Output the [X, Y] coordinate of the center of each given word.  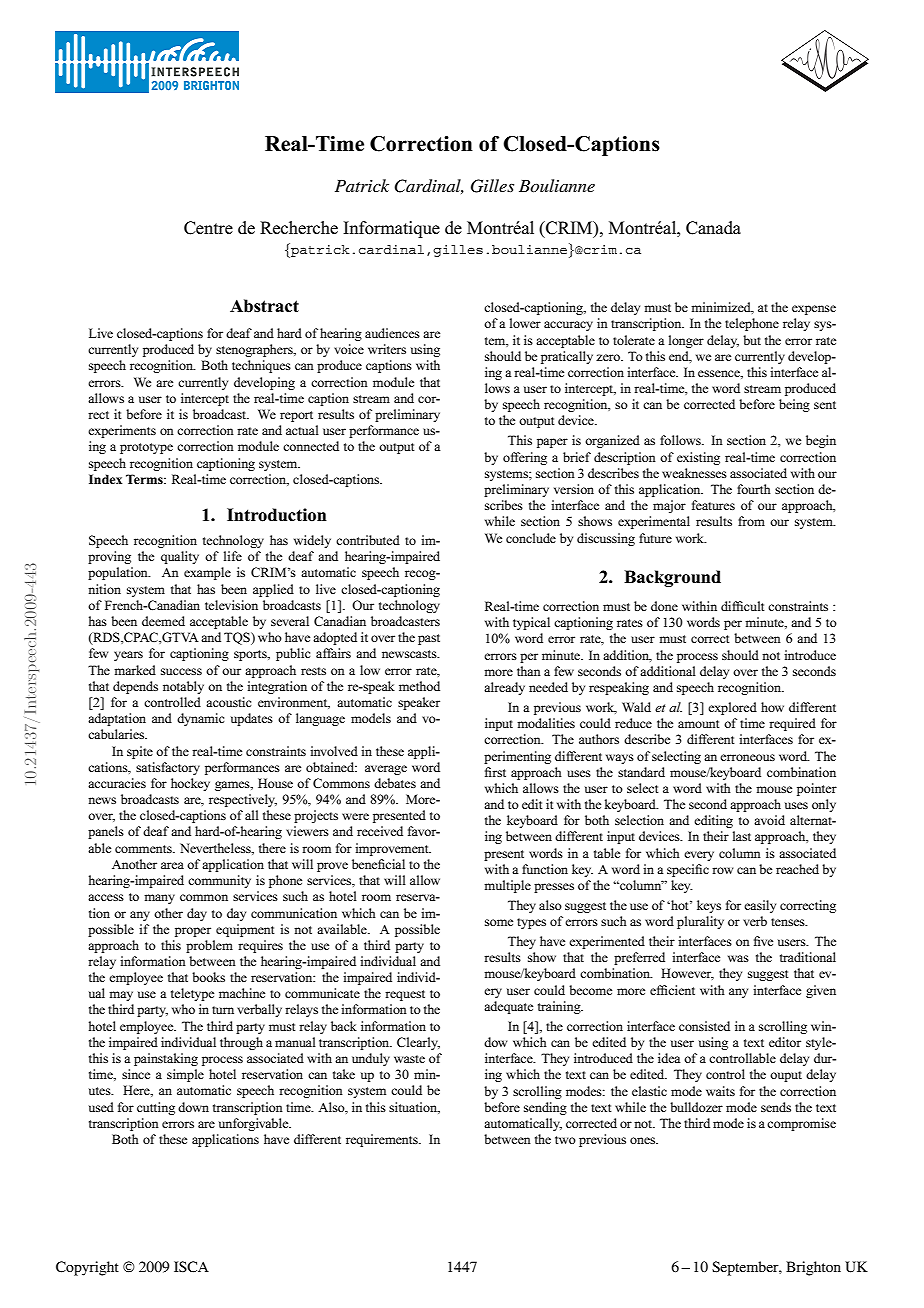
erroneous [747, 757]
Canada [713, 228]
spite [140, 752]
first [495, 772]
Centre [208, 228]
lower [525, 323]
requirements [383, 1140]
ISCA [191, 1266]
